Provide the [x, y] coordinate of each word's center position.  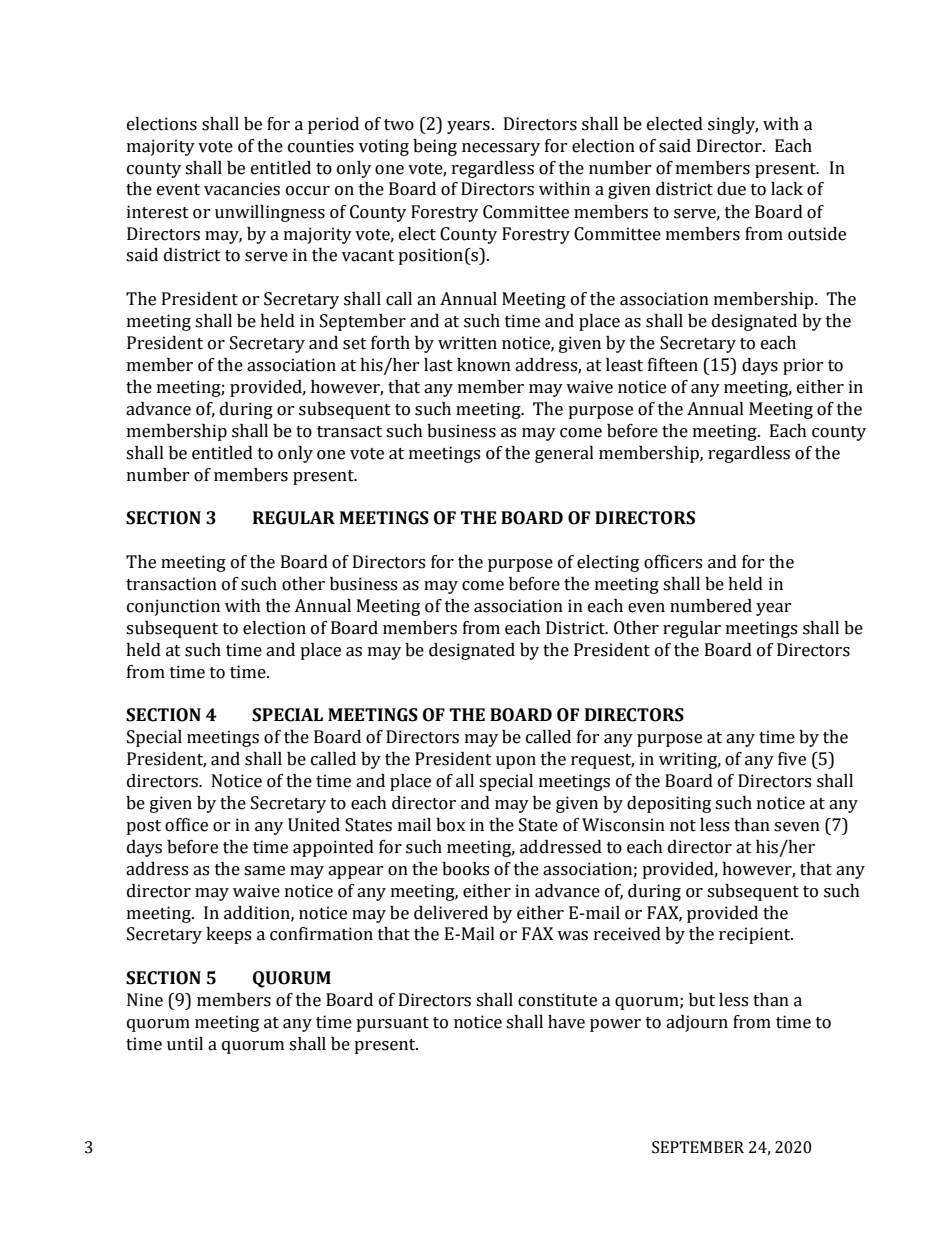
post [143, 827]
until [185, 1044]
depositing [669, 804]
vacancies [242, 189]
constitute [557, 1000]
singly [733, 125]
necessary [501, 149]
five [792, 759]
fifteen [673, 365]
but [702, 1000]
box [450, 825]
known [484, 365]
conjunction [173, 607]
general [564, 454]
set [355, 344]
